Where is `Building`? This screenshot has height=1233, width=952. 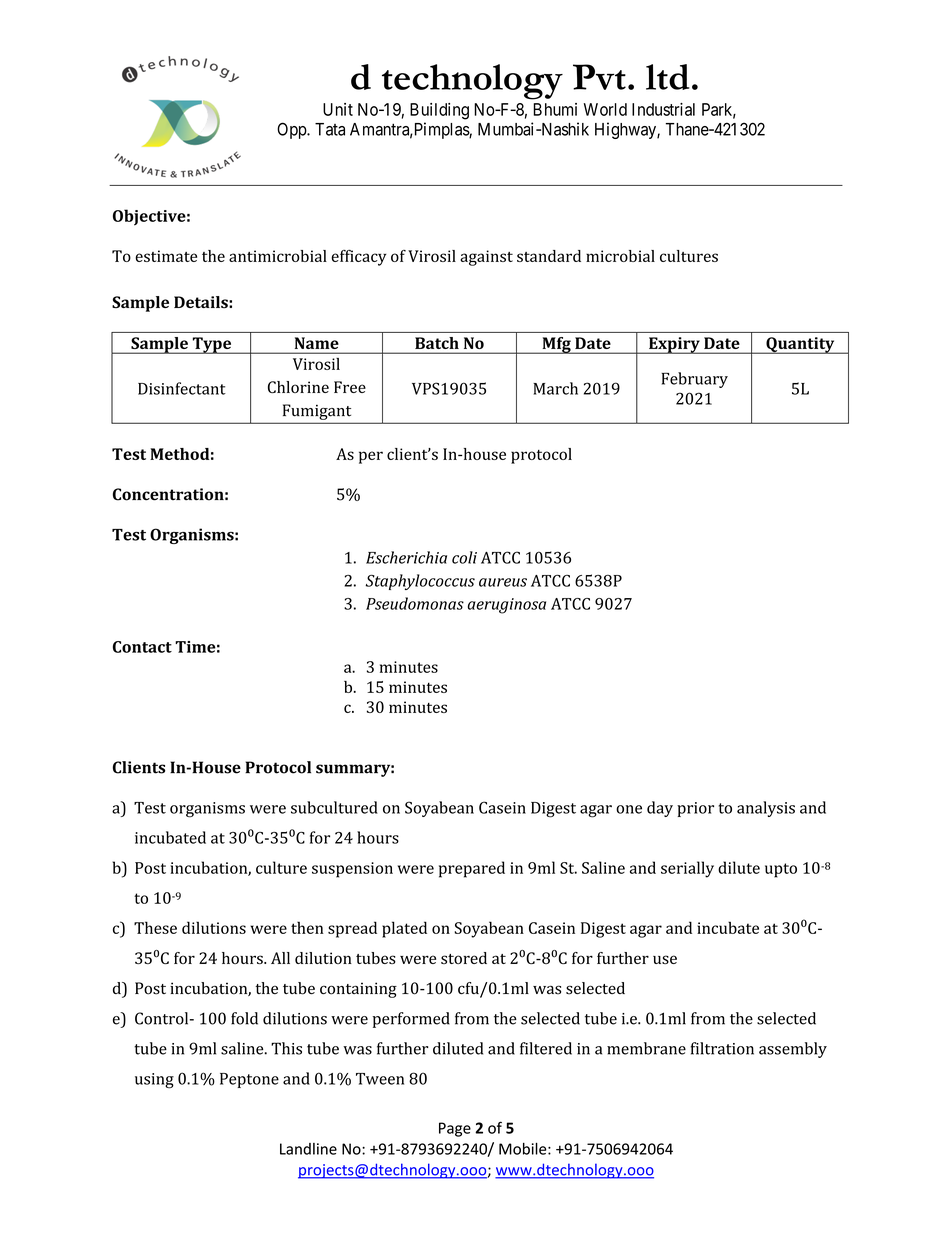
Building is located at coordinates (439, 111).
